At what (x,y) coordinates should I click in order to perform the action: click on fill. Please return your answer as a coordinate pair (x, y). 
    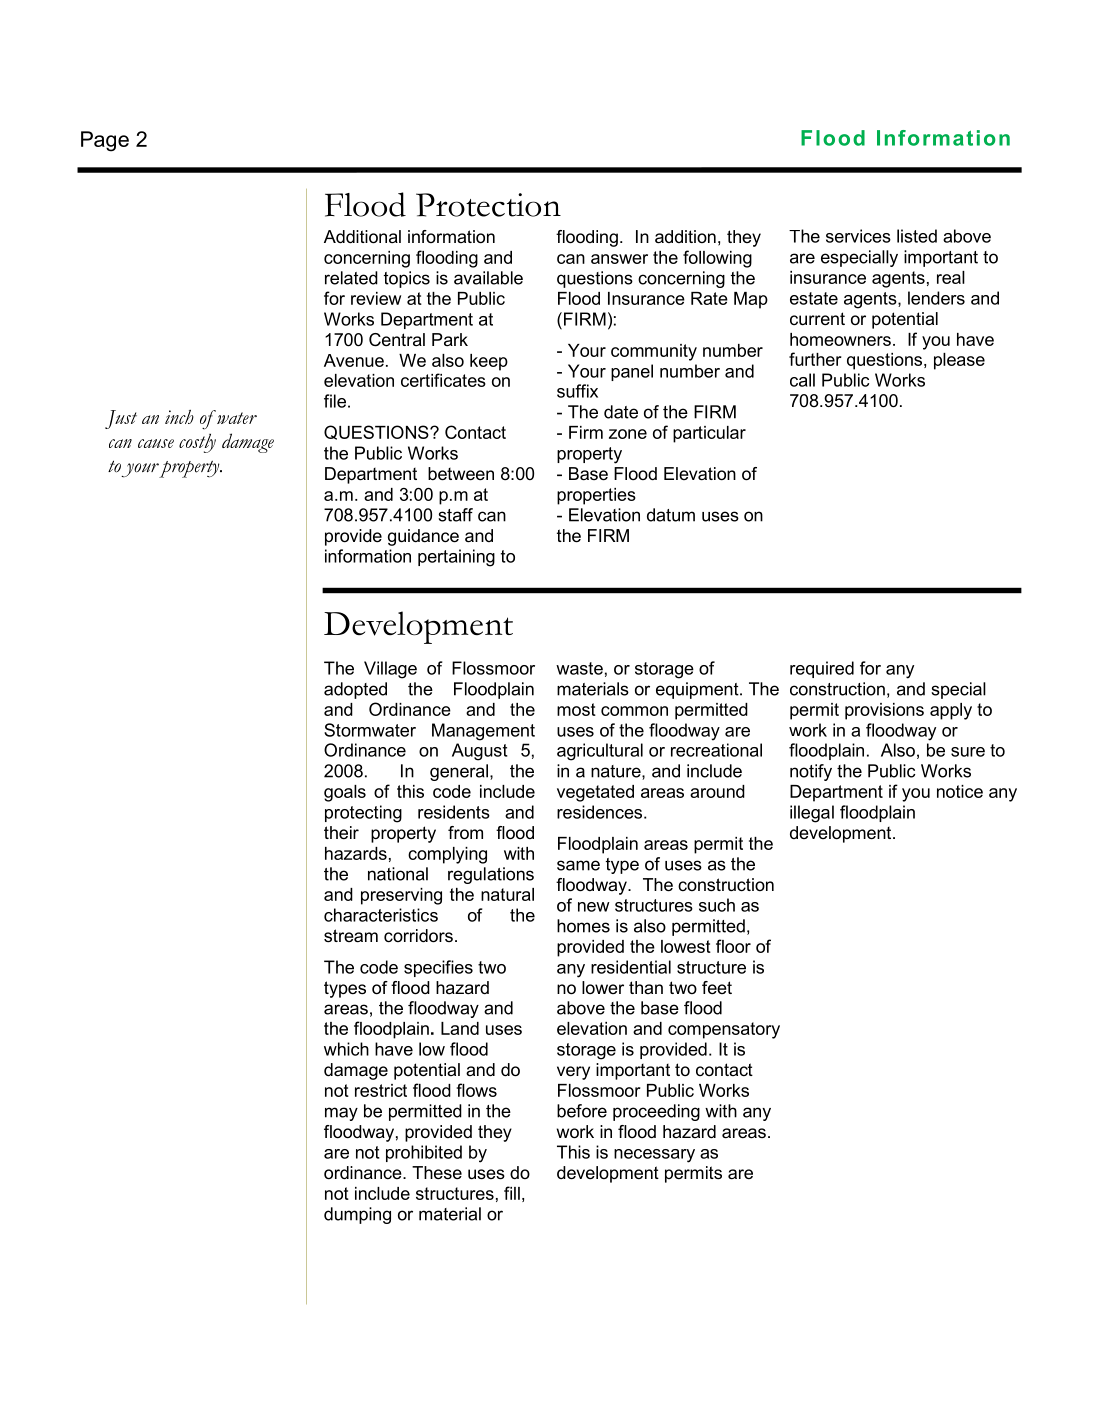
    Looking at the image, I should click on (512, 1193).
